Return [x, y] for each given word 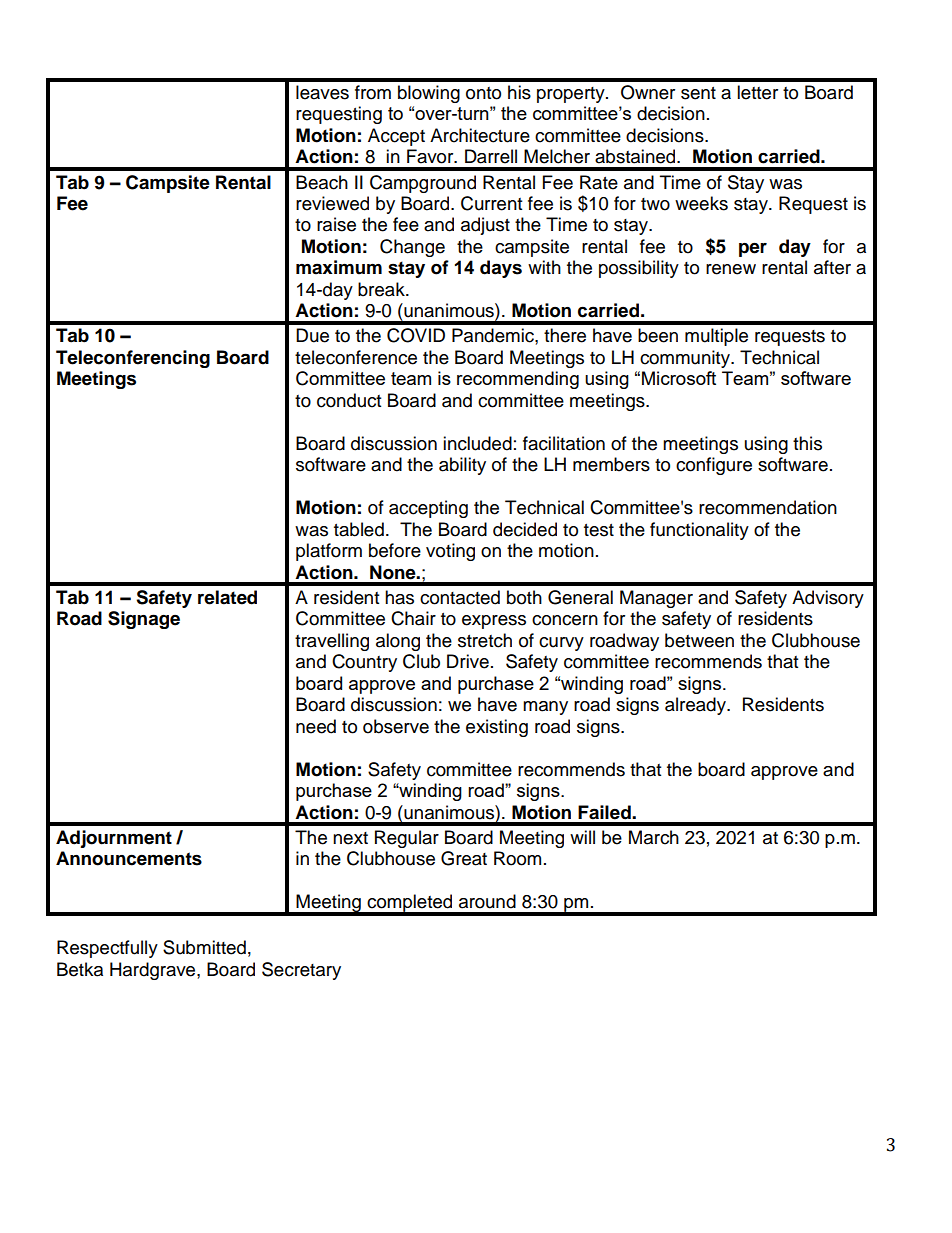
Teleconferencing [133, 359]
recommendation [768, 507]
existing [497, 728]
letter [757, 92]
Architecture [480, 135]
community [686, 359]
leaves [322, 92]
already [696, 706]
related [227, 597]
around [487, 901]
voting [450, 552]
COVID [416, 335]
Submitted [204, 947]
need [316, 726]
